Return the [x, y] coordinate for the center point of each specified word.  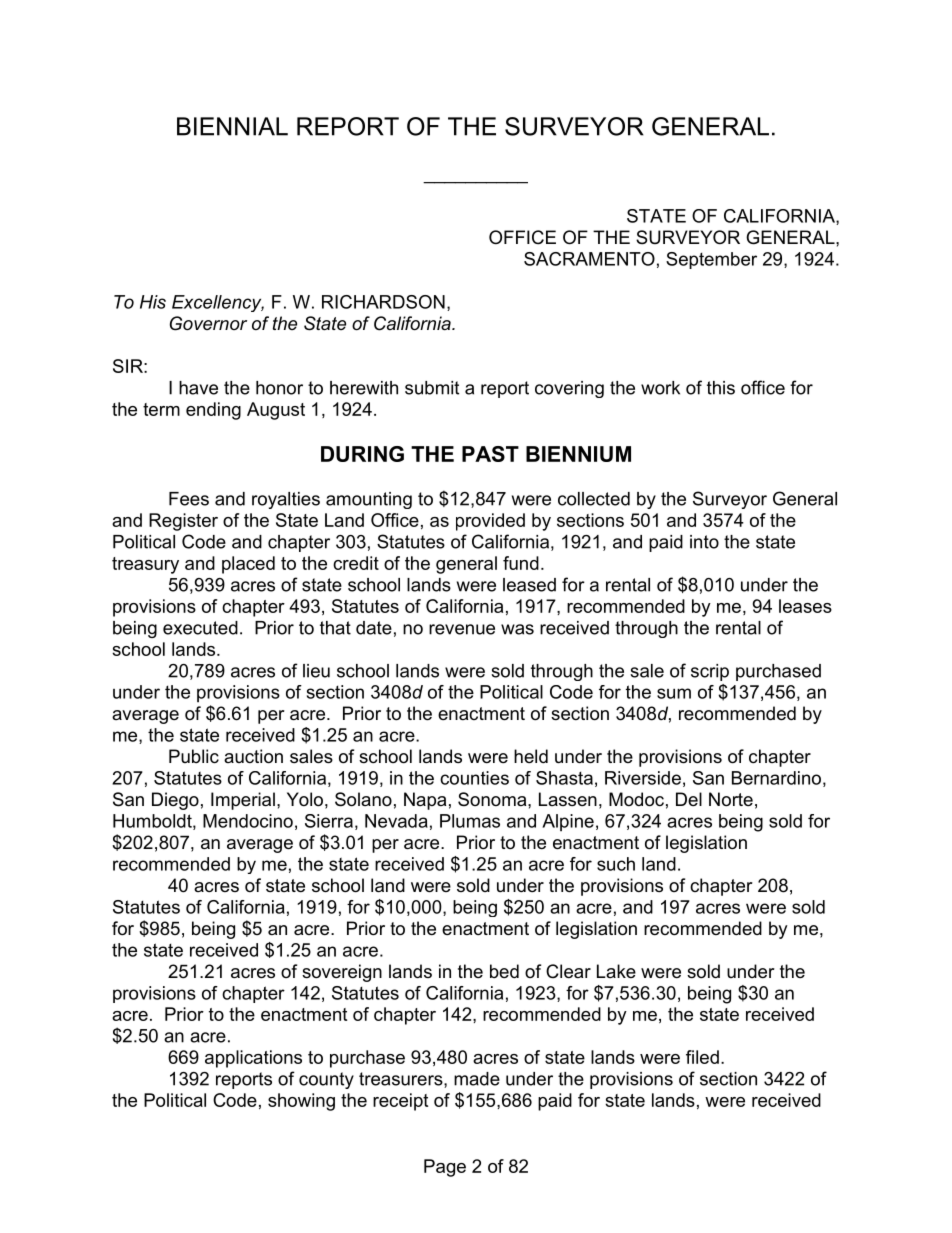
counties [474, 778]
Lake [616, 971]
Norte [731, 799]
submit [432, 388]
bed [504, 971]
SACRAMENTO [589, 259]
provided [490, 522]
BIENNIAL [232, 126]
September [711, 260]
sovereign [342, 973]
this [721, 388]
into [704, 542]
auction [253, 756]
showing [301, 1102]
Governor [208, 323]
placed [248, 565]
